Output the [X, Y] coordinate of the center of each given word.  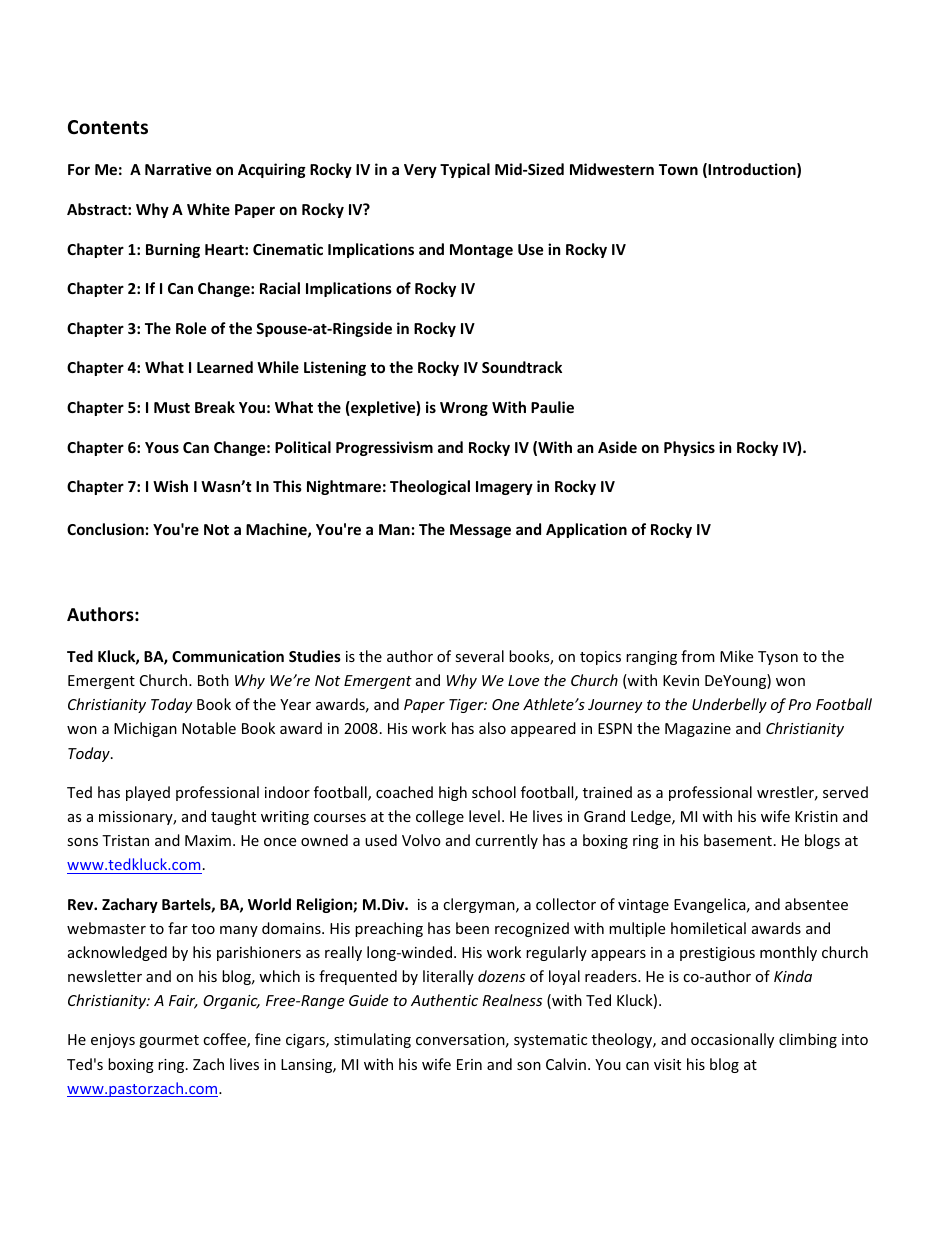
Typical [465, 170]
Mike [736, 656]
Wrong [464, 409]
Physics [689, 448]
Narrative [178, 169]
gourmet [169, 1041]
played [148, 793]
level [484, 816]
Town [678, 169]
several [479, 656]
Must [172, 407]
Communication [228, 656]
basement [738, 840]
